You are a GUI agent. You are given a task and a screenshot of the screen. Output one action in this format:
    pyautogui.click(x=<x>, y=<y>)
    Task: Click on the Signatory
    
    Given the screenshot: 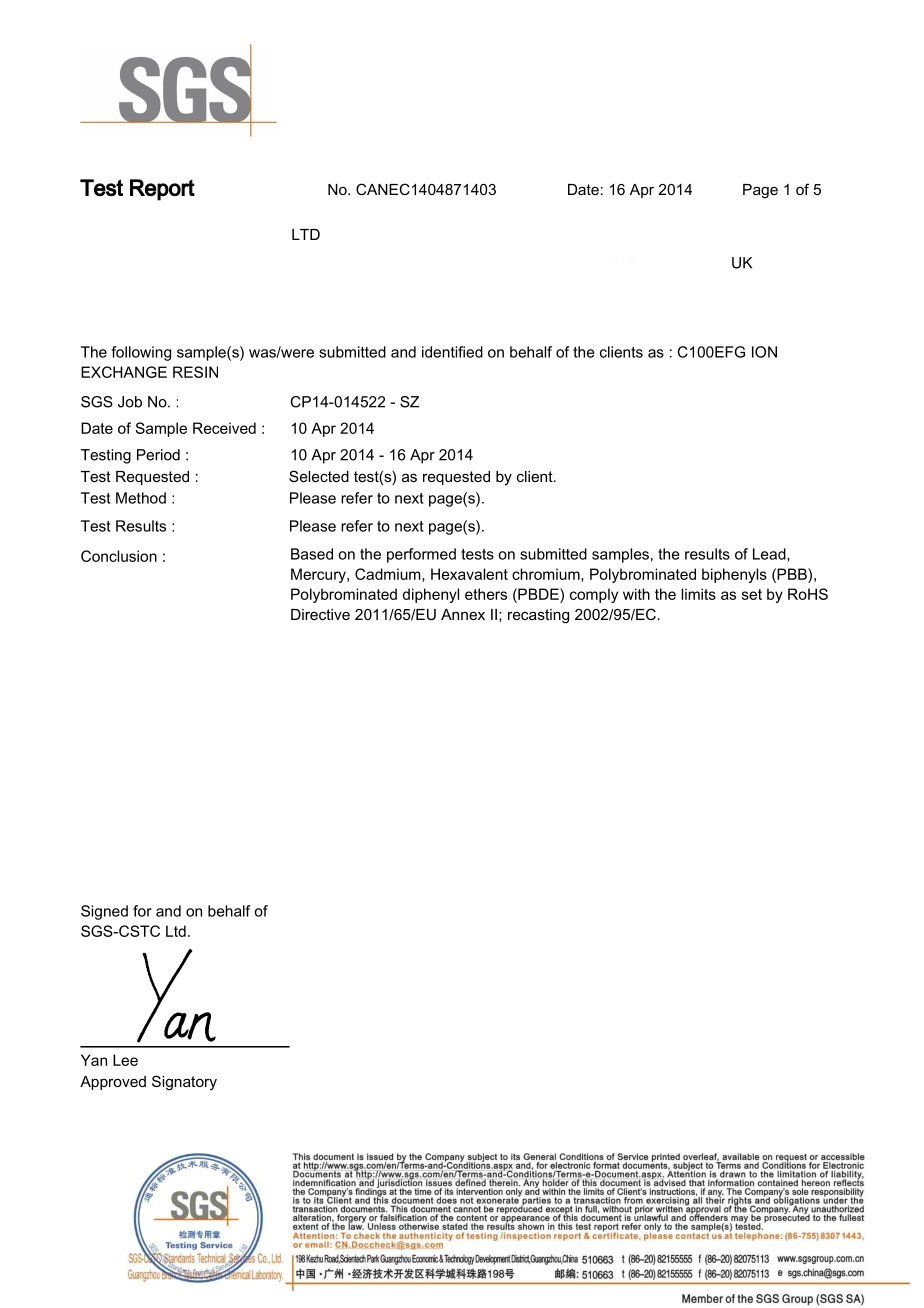 What is the action you would take?
    pyautogui.click(x=184, y=1083)
